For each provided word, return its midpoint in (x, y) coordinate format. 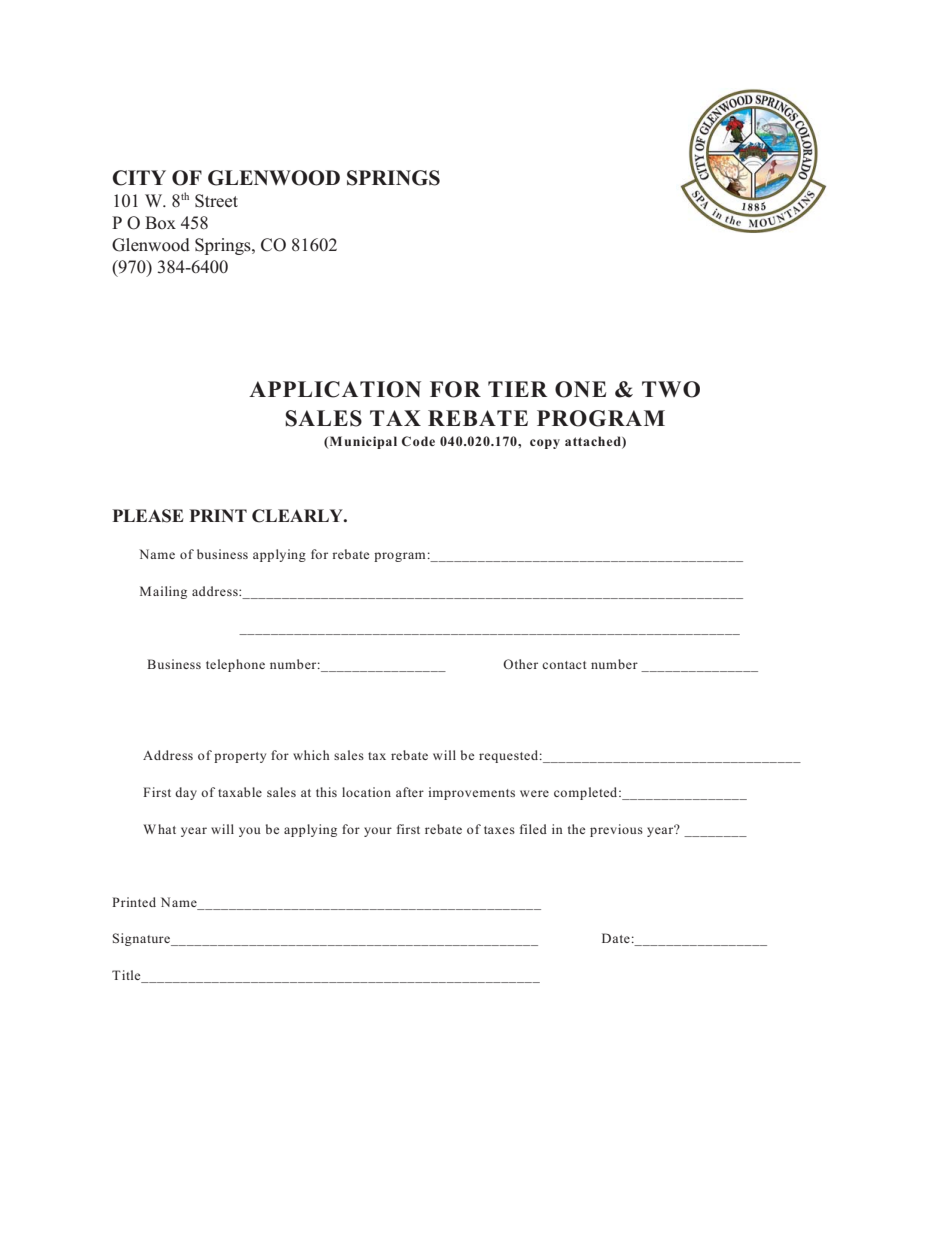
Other (520, 664)
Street (216, 201)
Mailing (163, 592)
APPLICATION (335, 389)
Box (160, 223)
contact (564, 665)
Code (418, 441)
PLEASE (148, 516)
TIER (518, 389)
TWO (671, 389)
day (186, 793)
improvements (471, 793)
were (534, 793)
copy (545, 444)
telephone (235, 665)
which (311, 755)
